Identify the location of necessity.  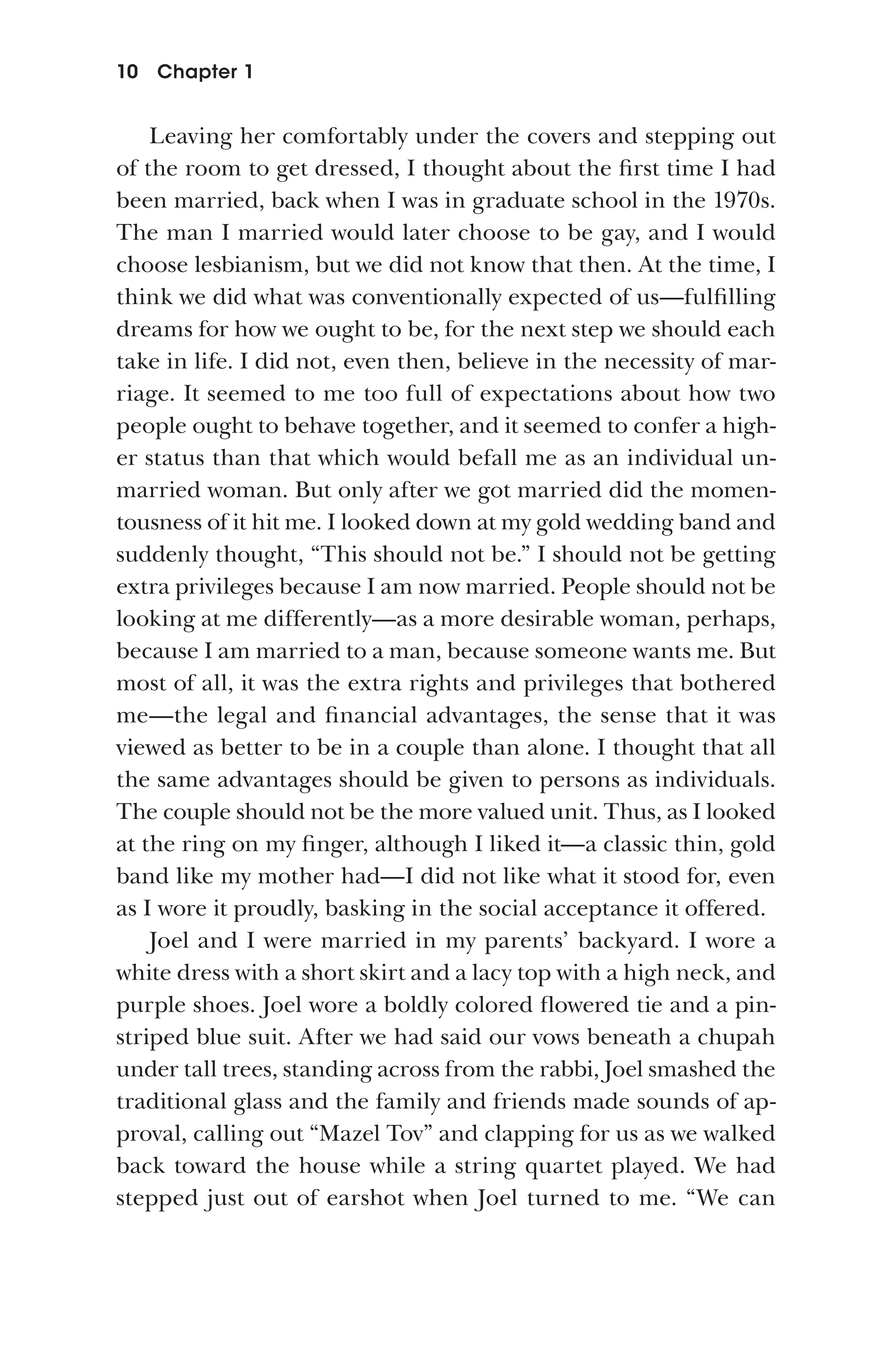
(650, 363).
